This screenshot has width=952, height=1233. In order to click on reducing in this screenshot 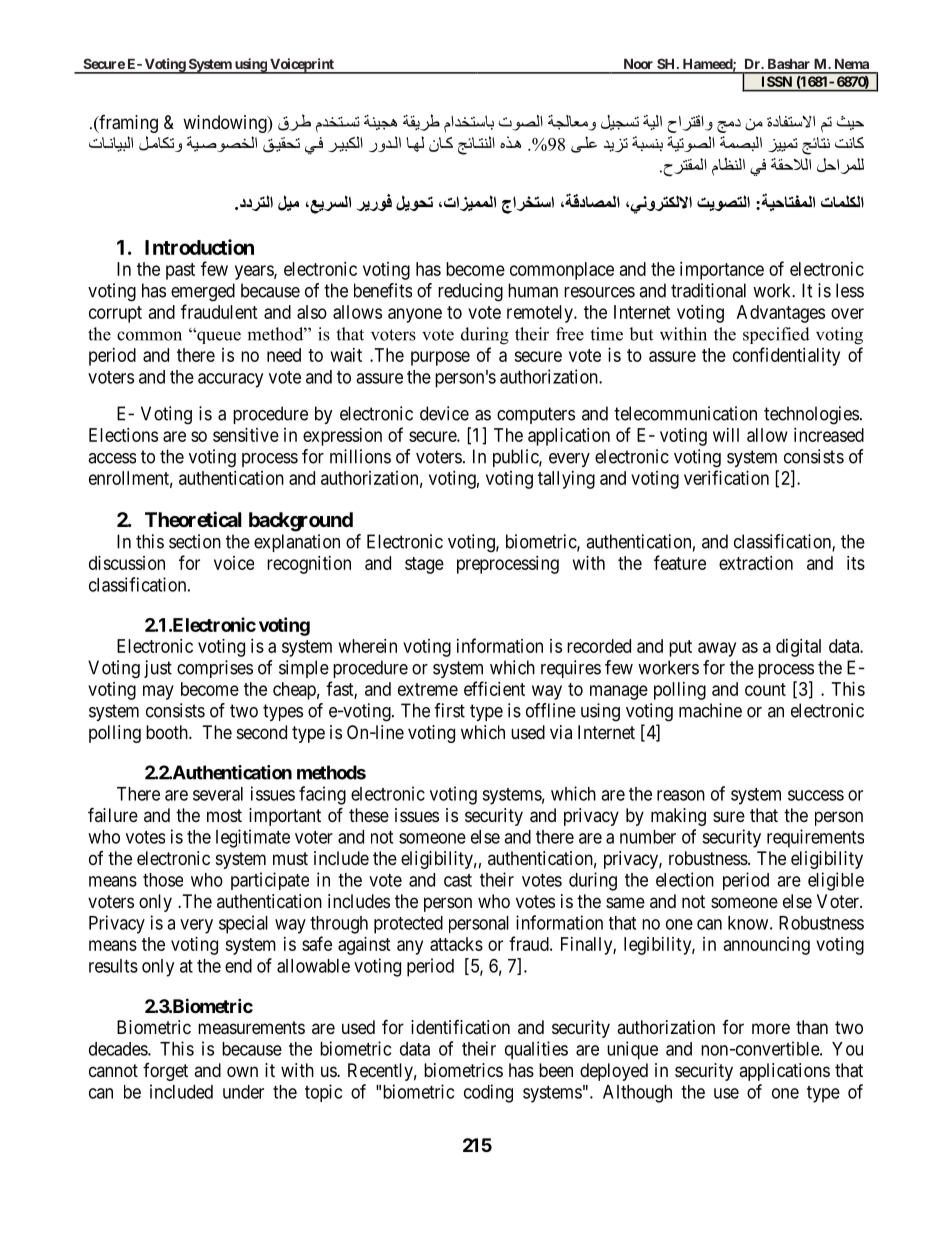, I will do `click(470, 292)`.
